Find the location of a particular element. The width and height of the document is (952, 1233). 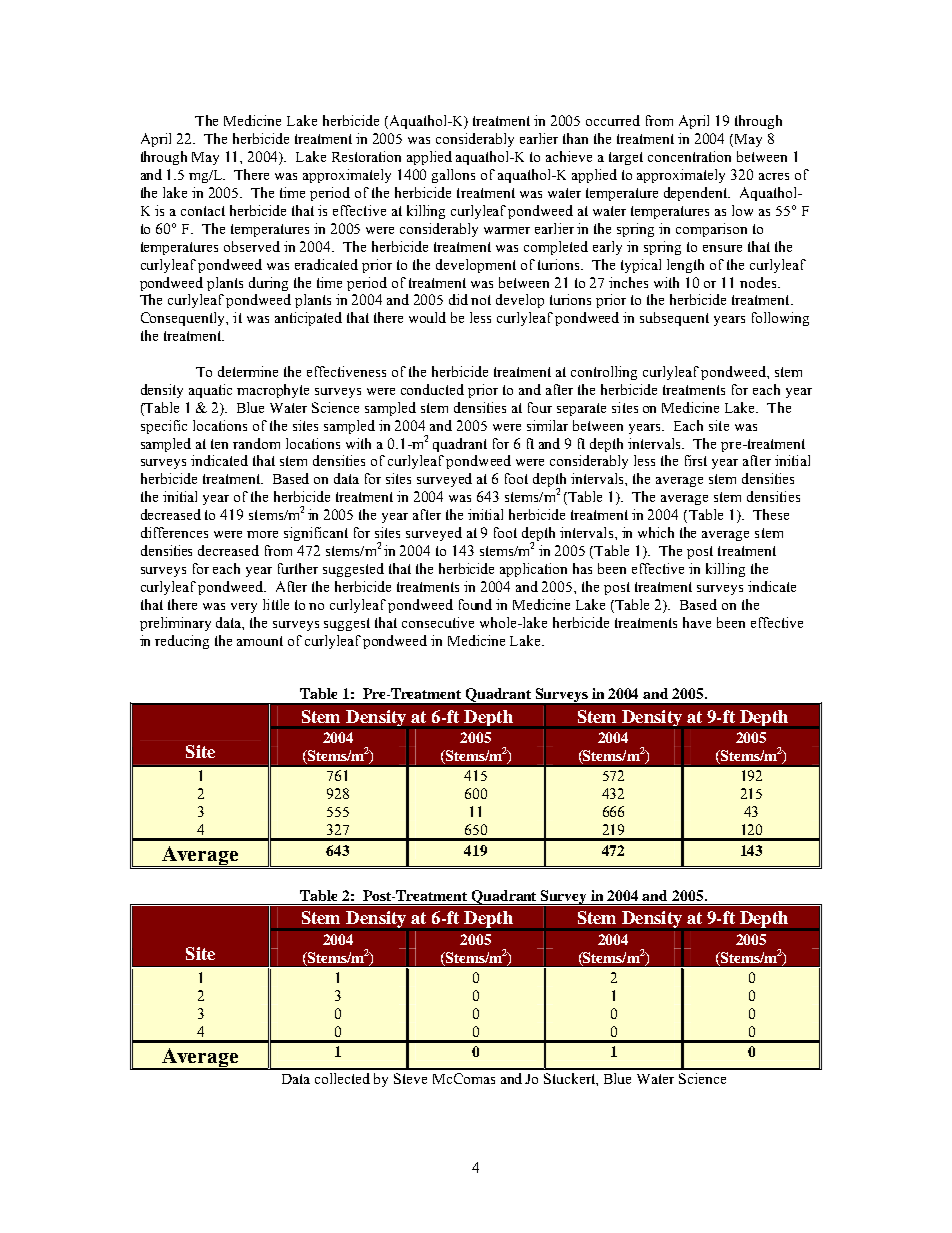

similar is located at coordinates (547, 425).
